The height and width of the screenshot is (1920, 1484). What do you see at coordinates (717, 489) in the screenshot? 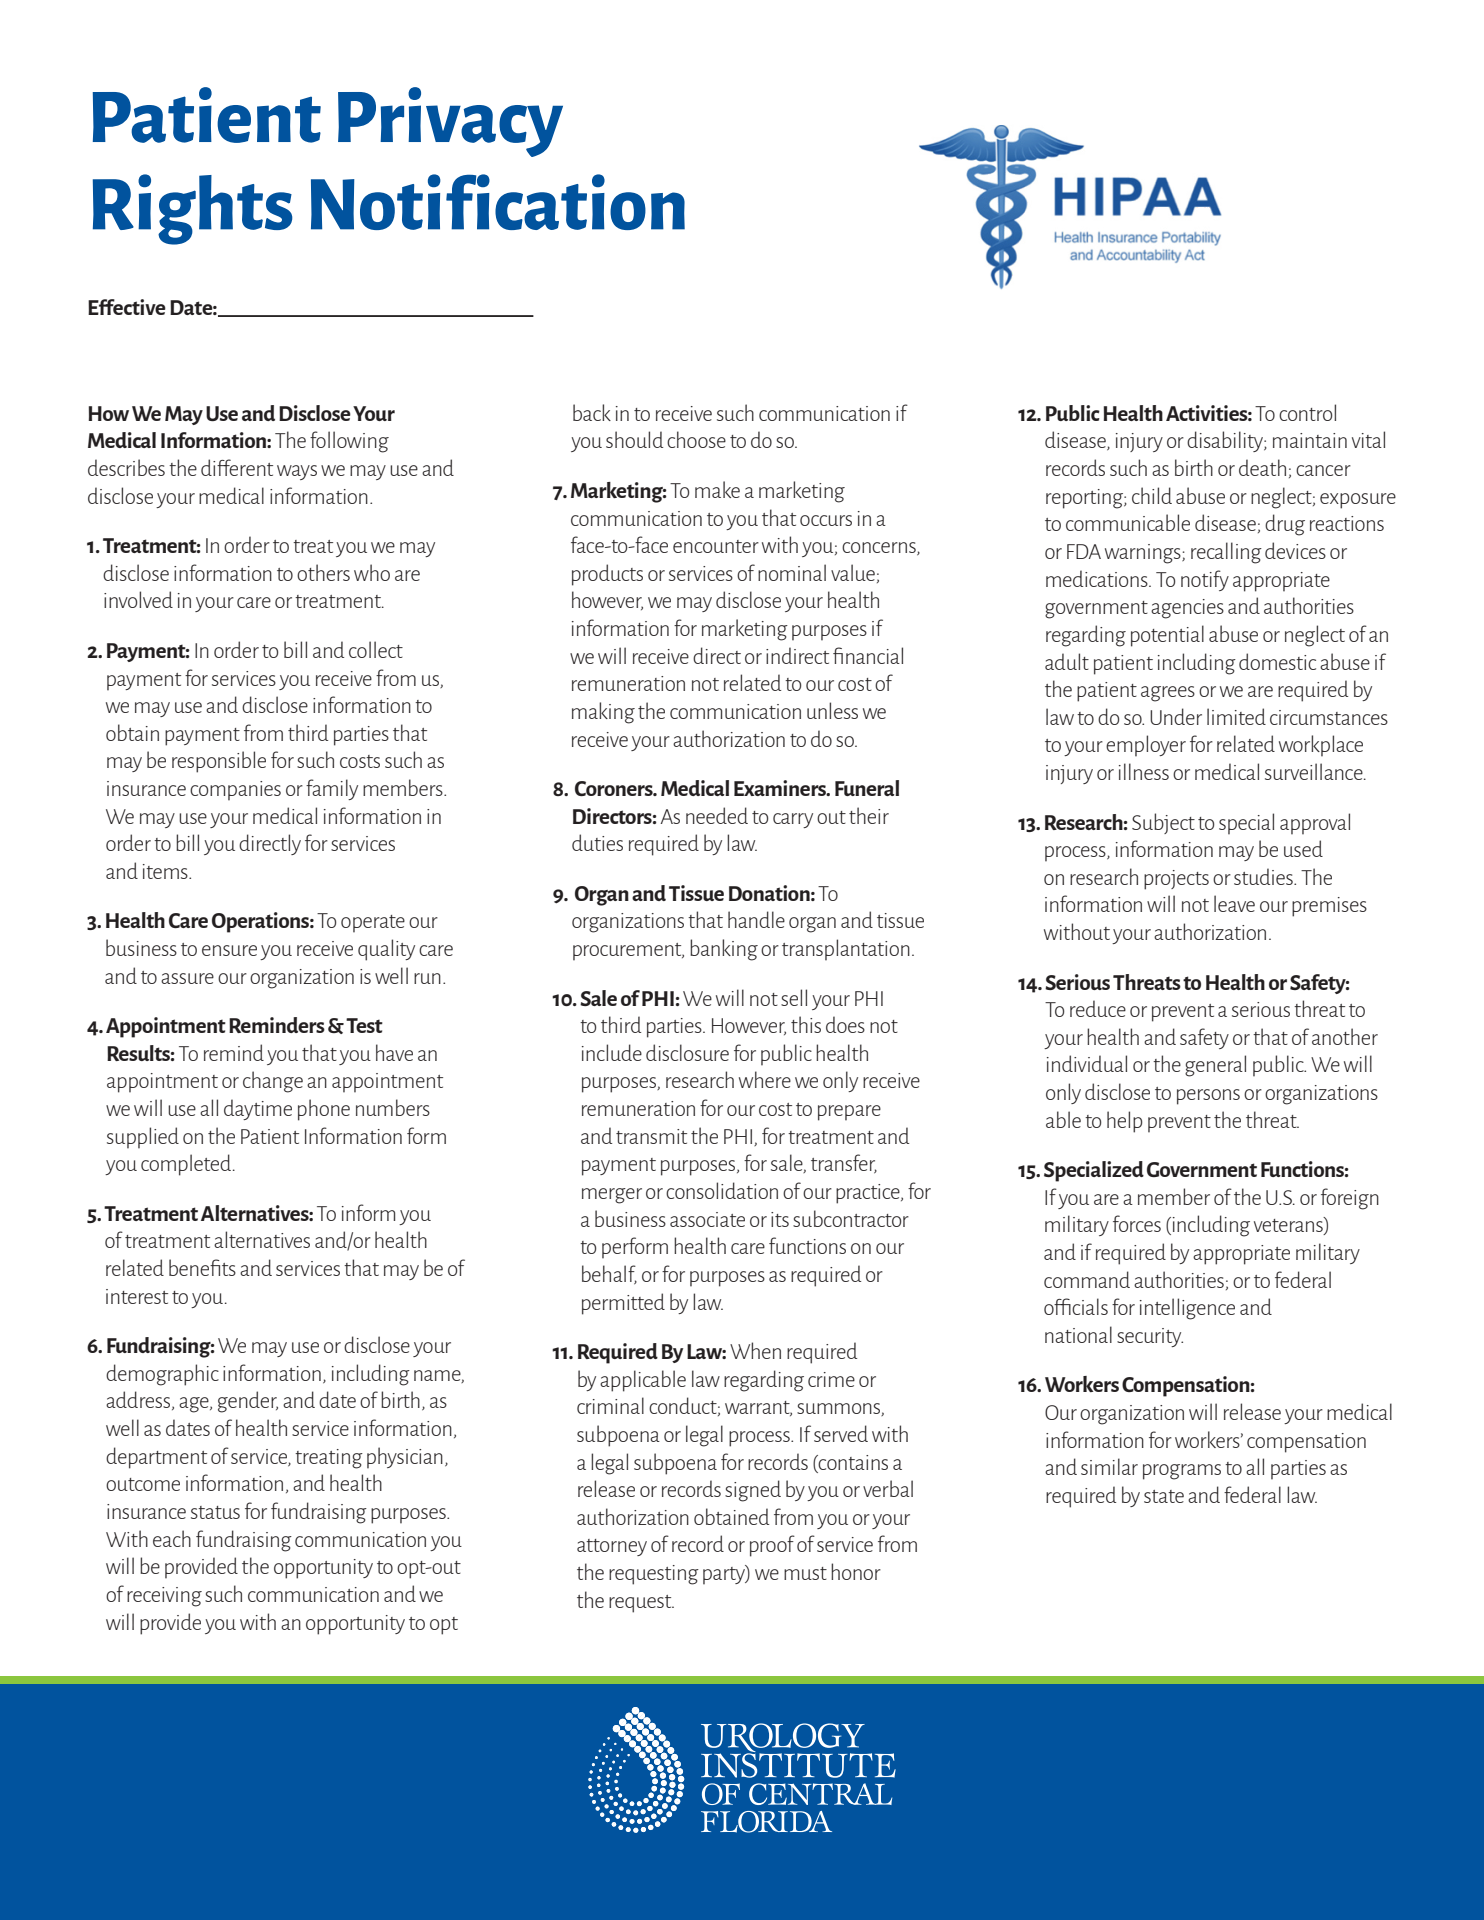
I see `make` at bounding box center [717, 489].
